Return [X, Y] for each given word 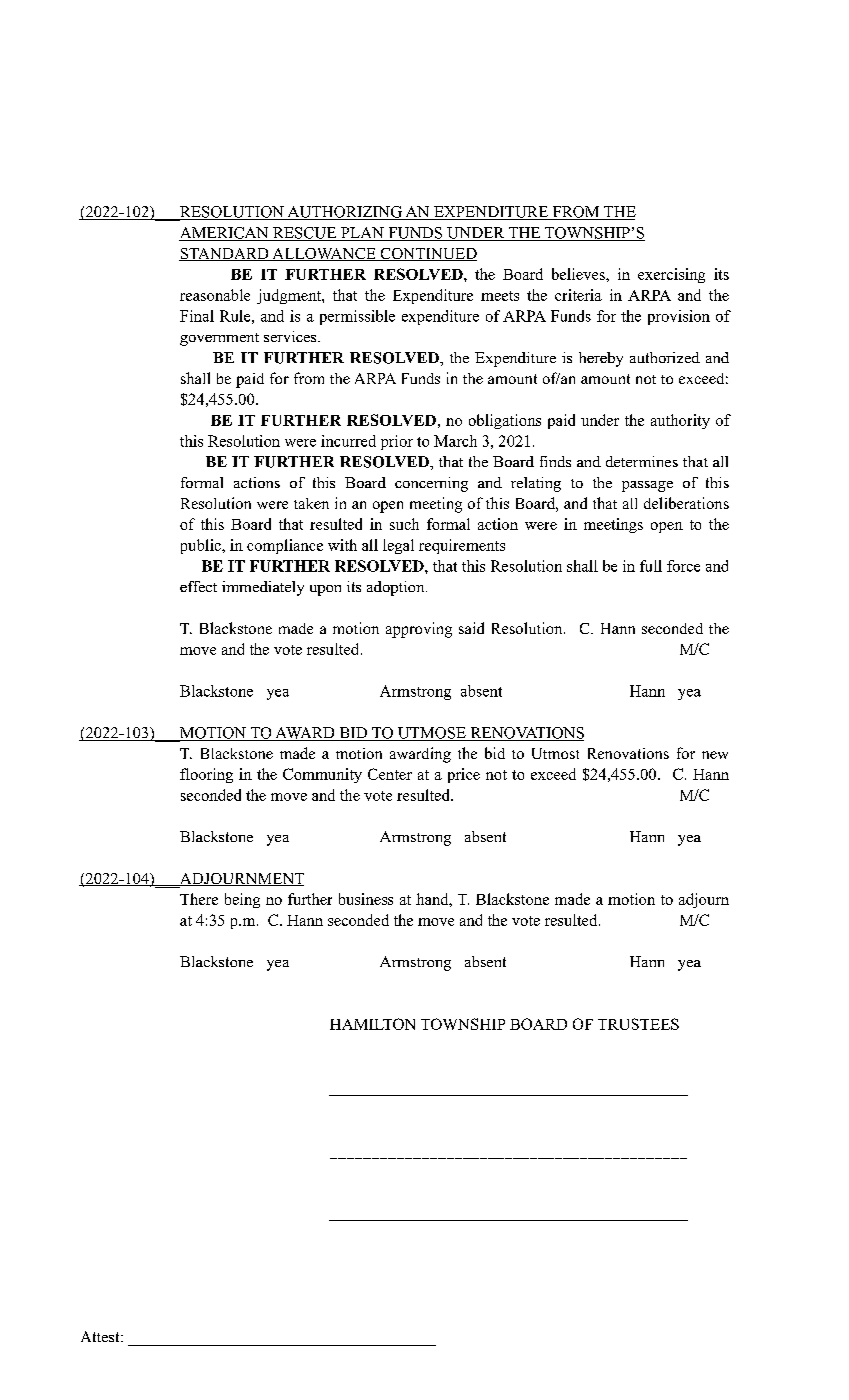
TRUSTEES [638, 1024]
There [199, 899]
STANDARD [225, 254]
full [651, 566]
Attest [101, 1336]
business [366, 899]
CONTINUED [427, 254]
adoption [397, 588]
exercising [671, 275]
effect [198, 586]
